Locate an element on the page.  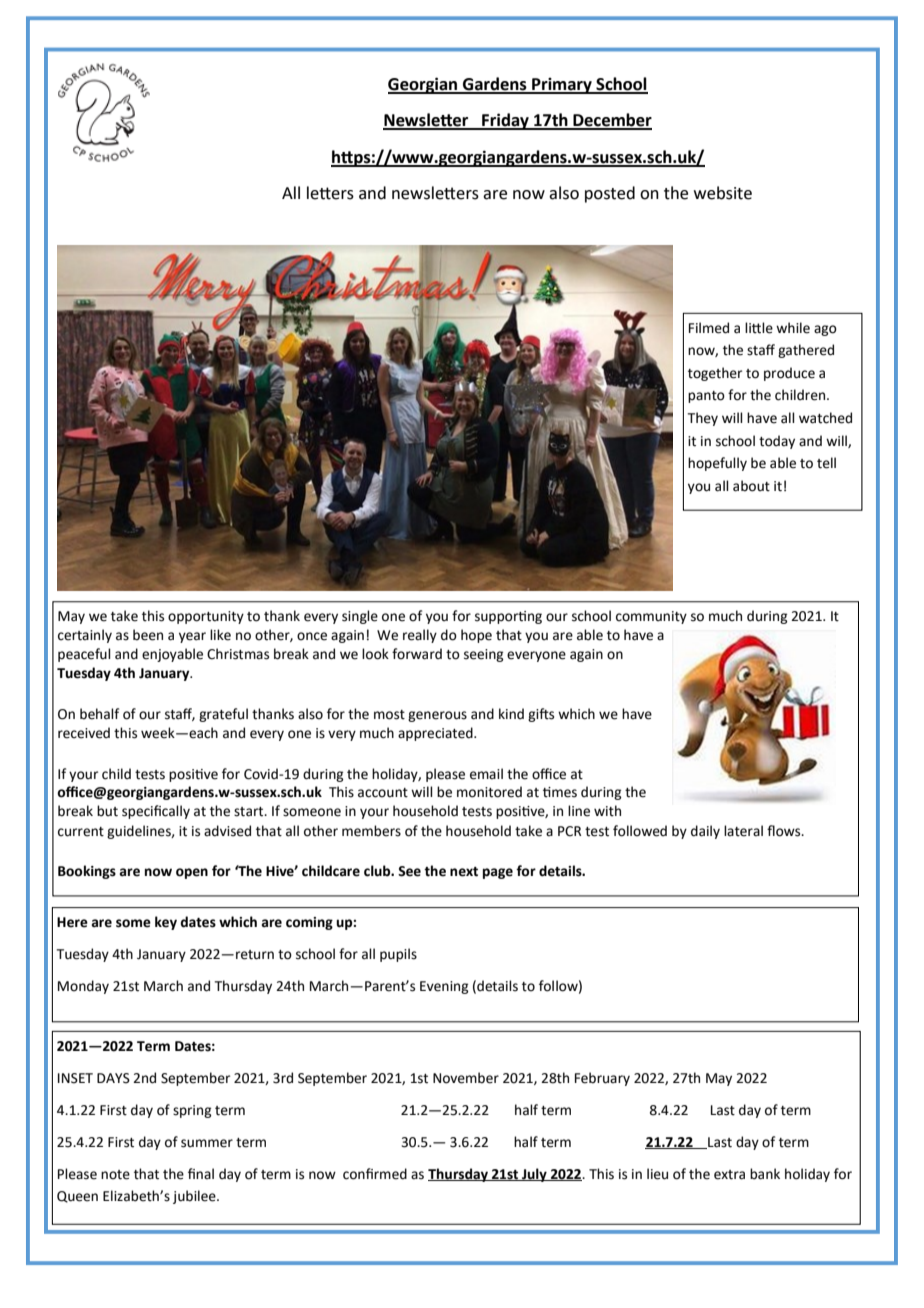
supporting is located at coordinates (508, 617).
